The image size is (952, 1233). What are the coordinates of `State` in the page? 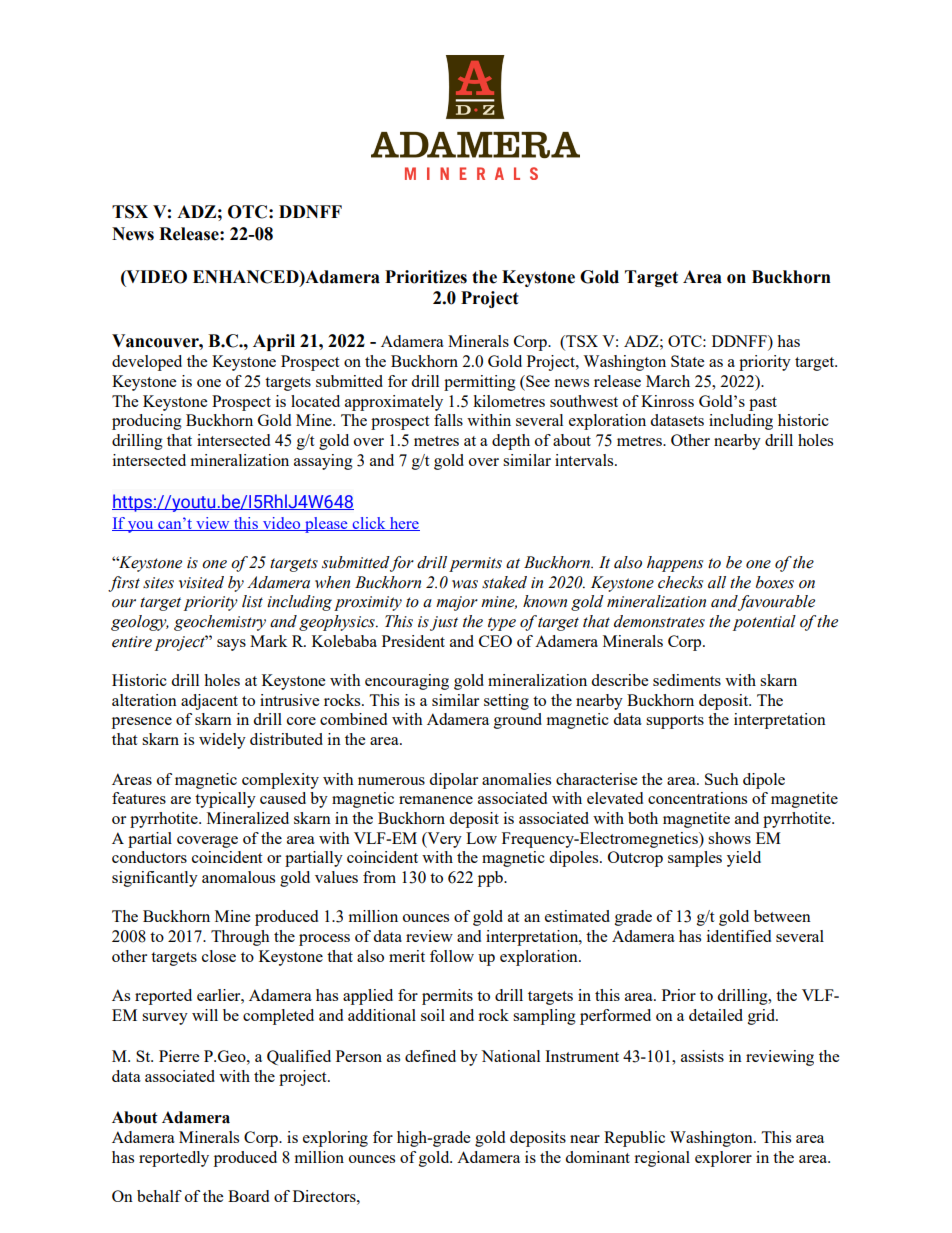 It's located at (687, 361).
